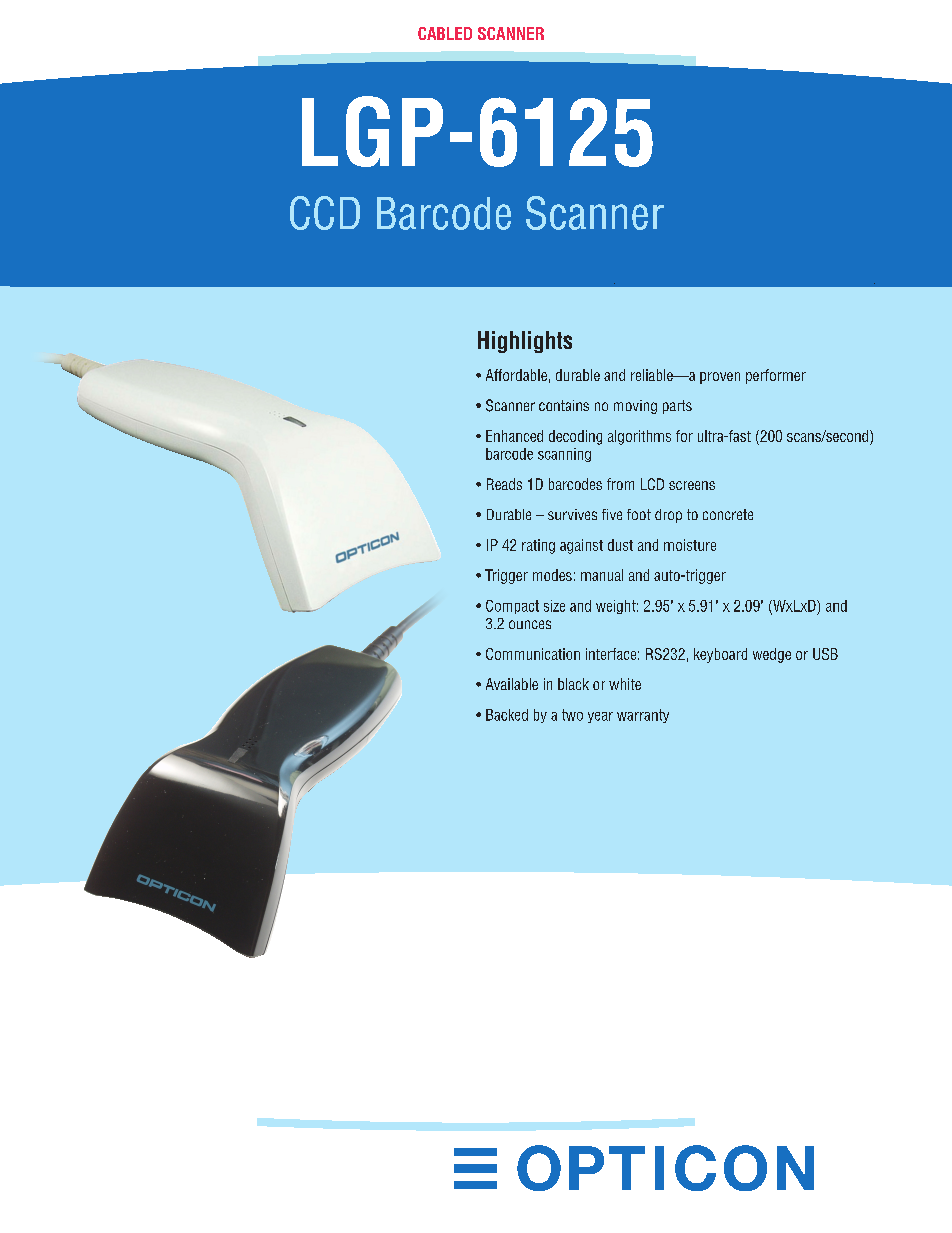  Describe the element at coordinates (720, 378) in the screenshot. I see `proven` at that location.
